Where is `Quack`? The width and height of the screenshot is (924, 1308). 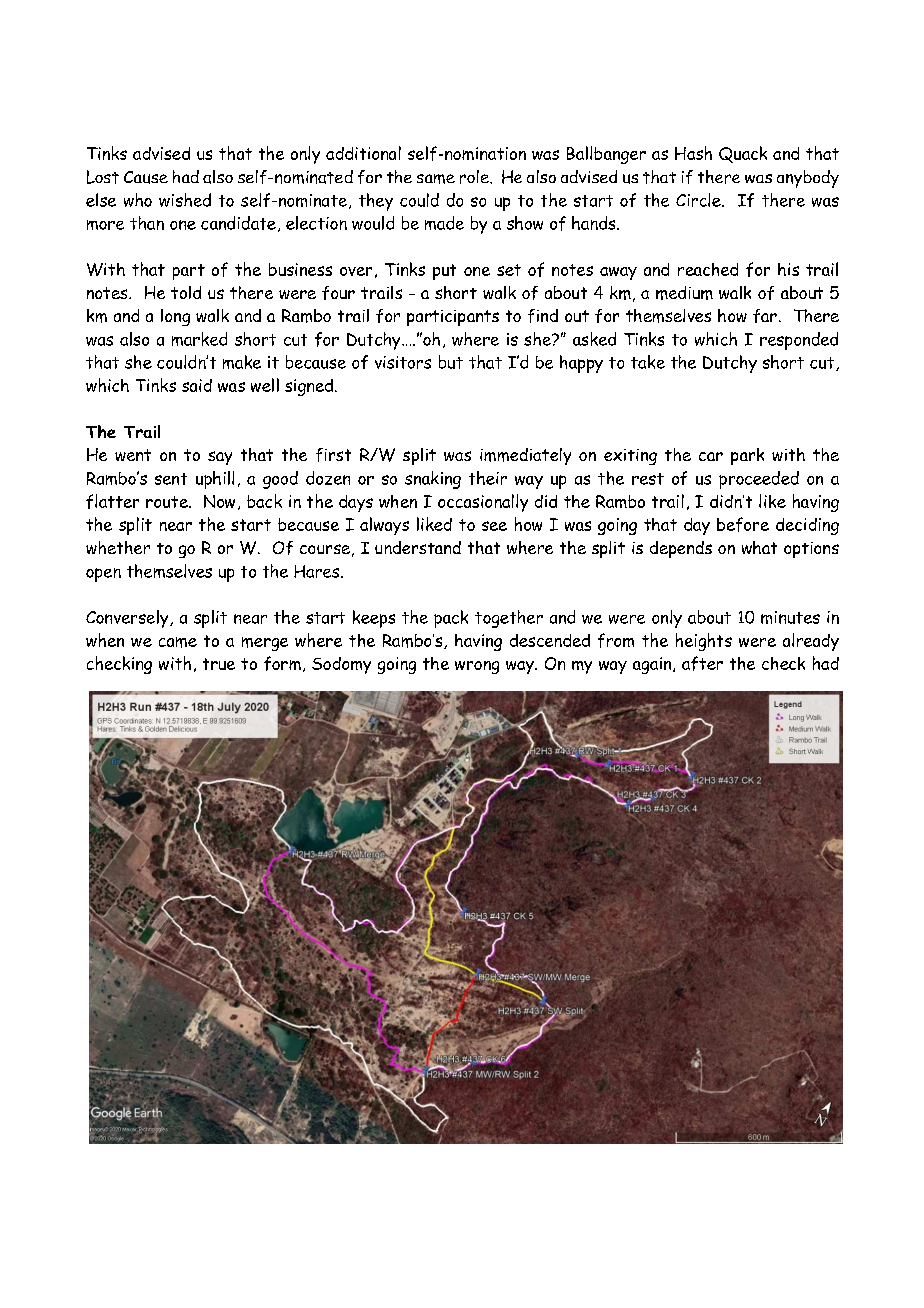 Quack is located at coordinates (743, 154).
